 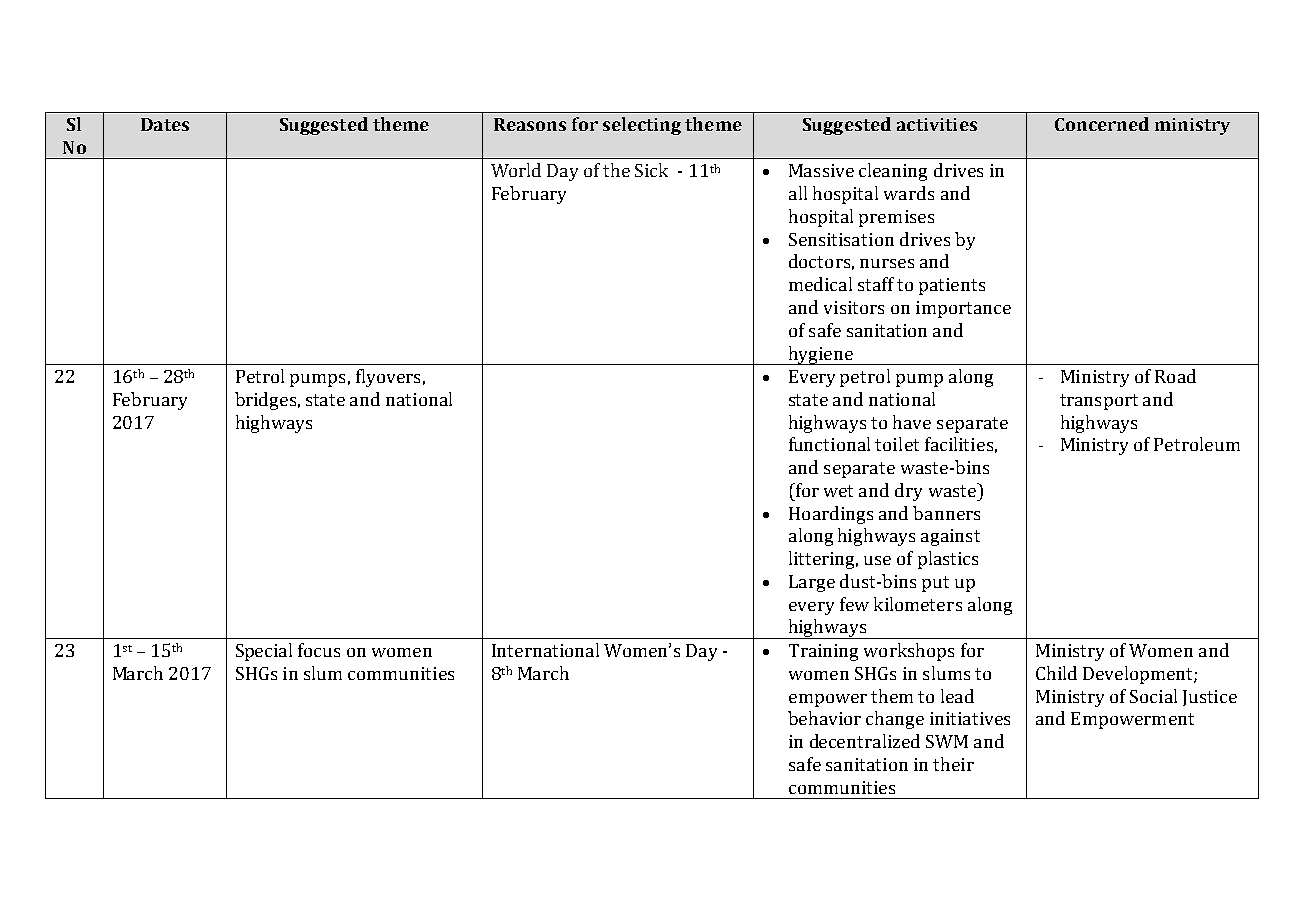 What do you see at coordinates (1102, 124) in the document?
I see `Concerned` at bounding box center [1102, 124].
